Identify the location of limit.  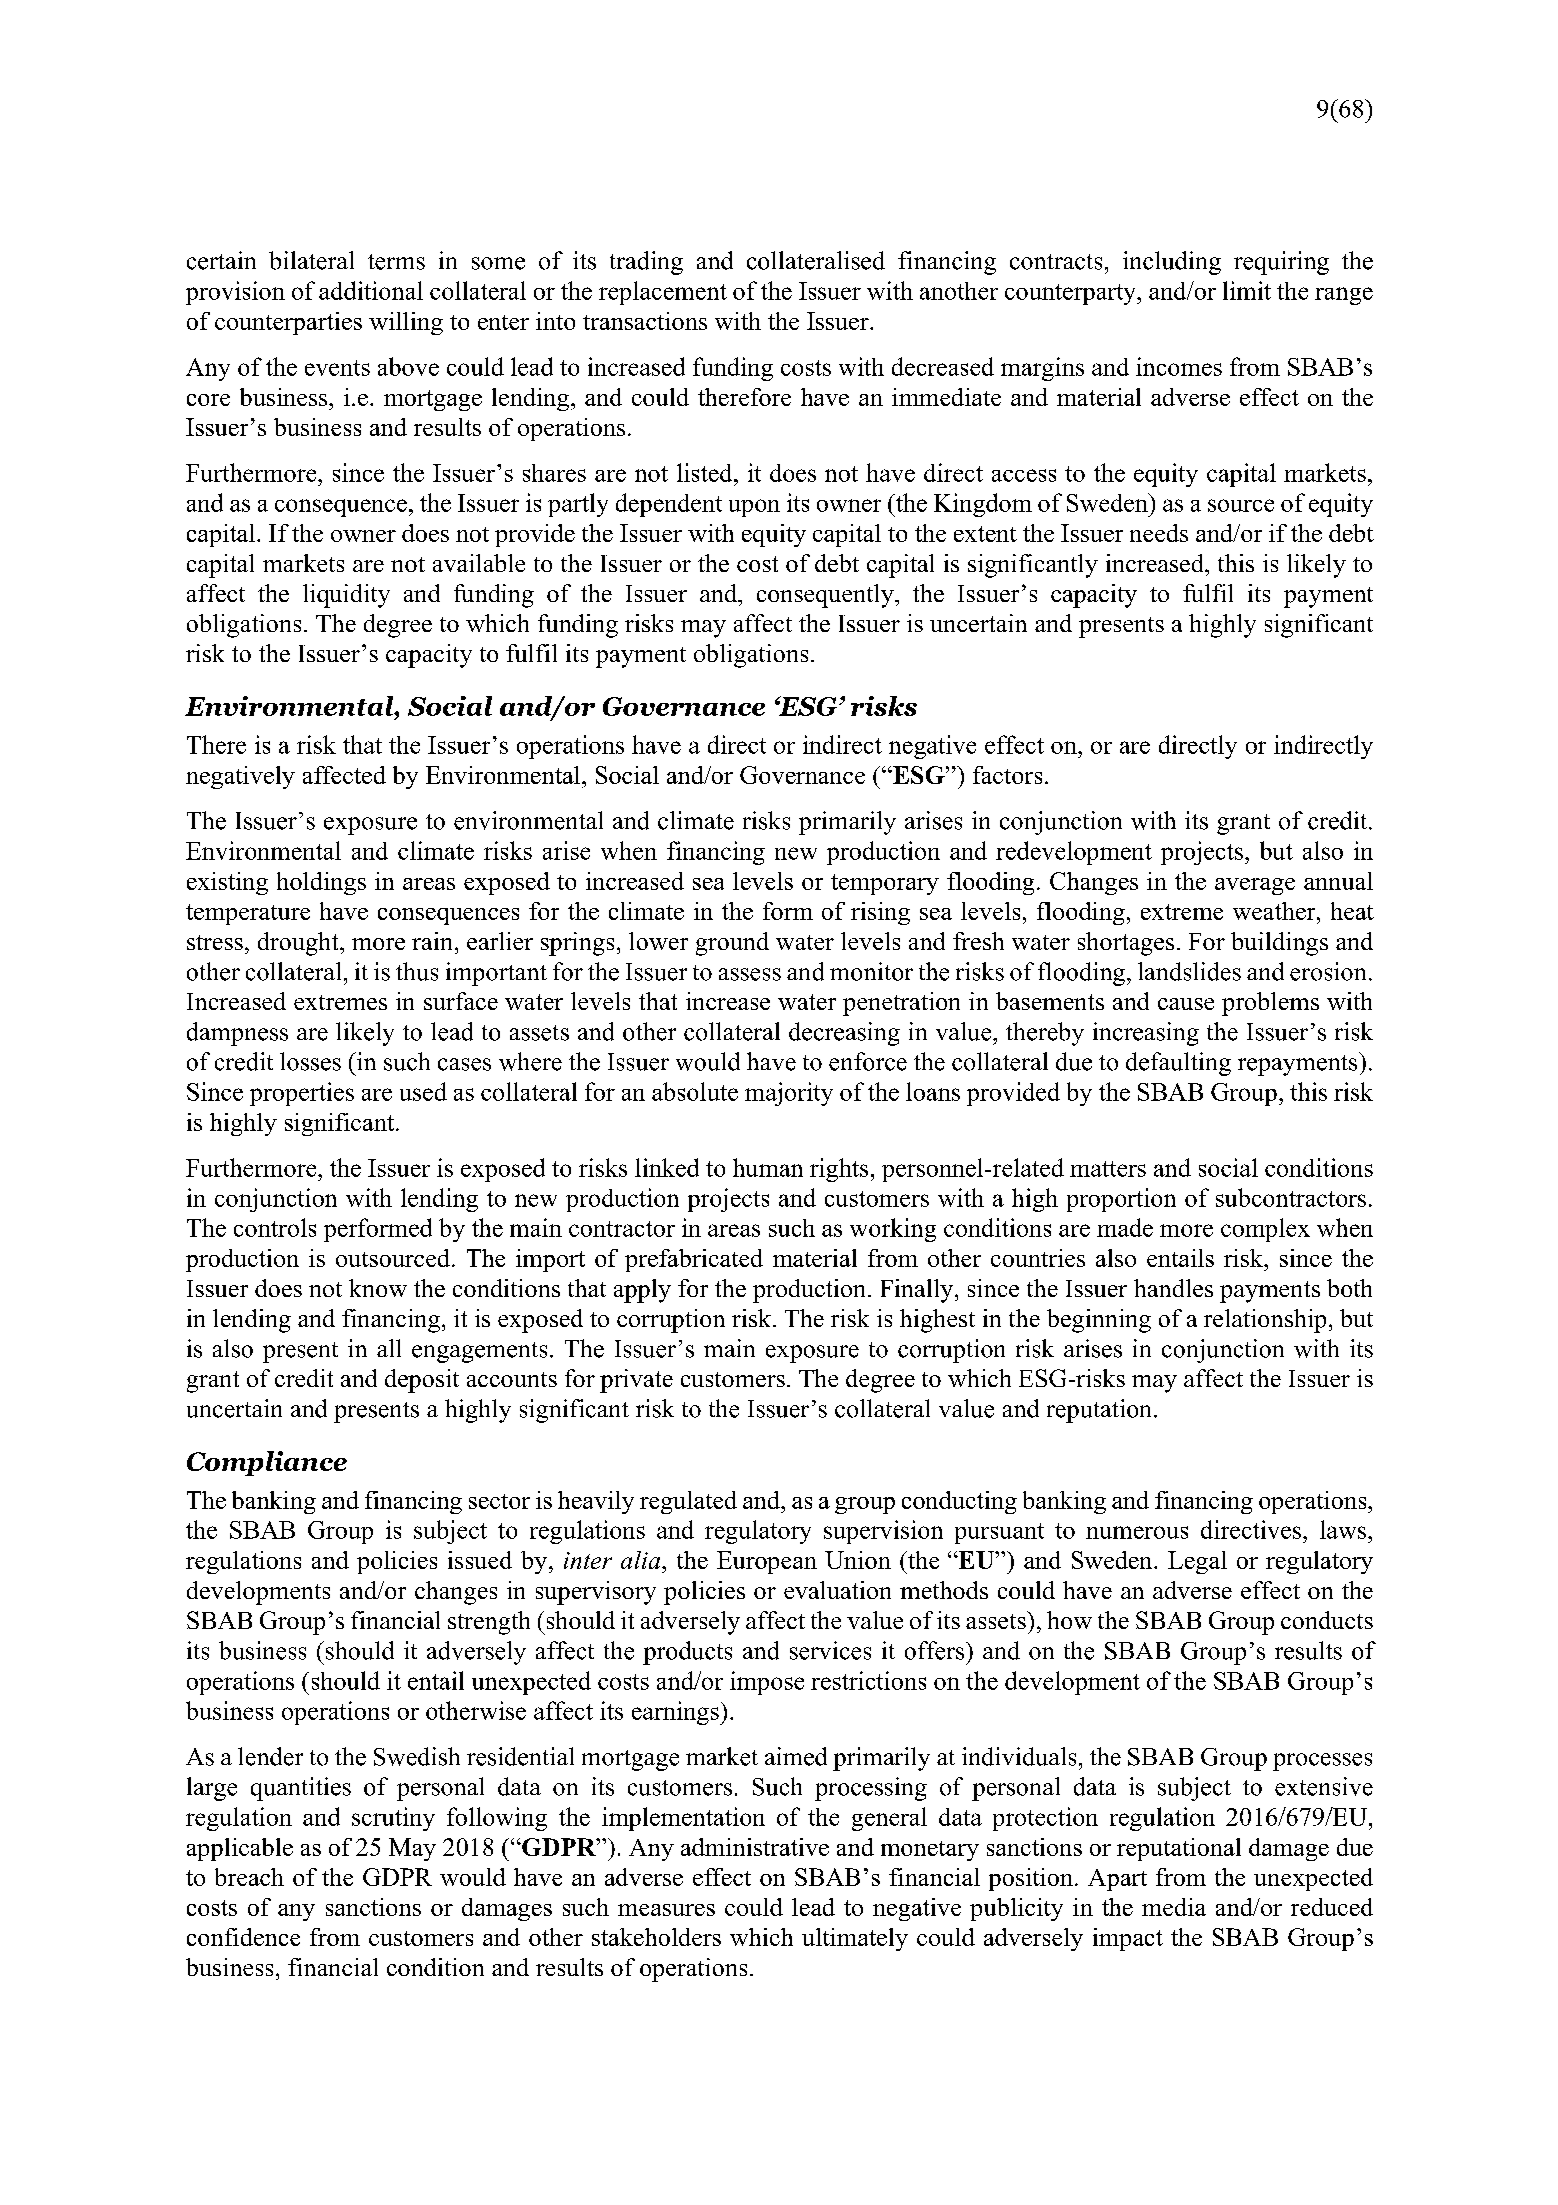
(1247, 290).
